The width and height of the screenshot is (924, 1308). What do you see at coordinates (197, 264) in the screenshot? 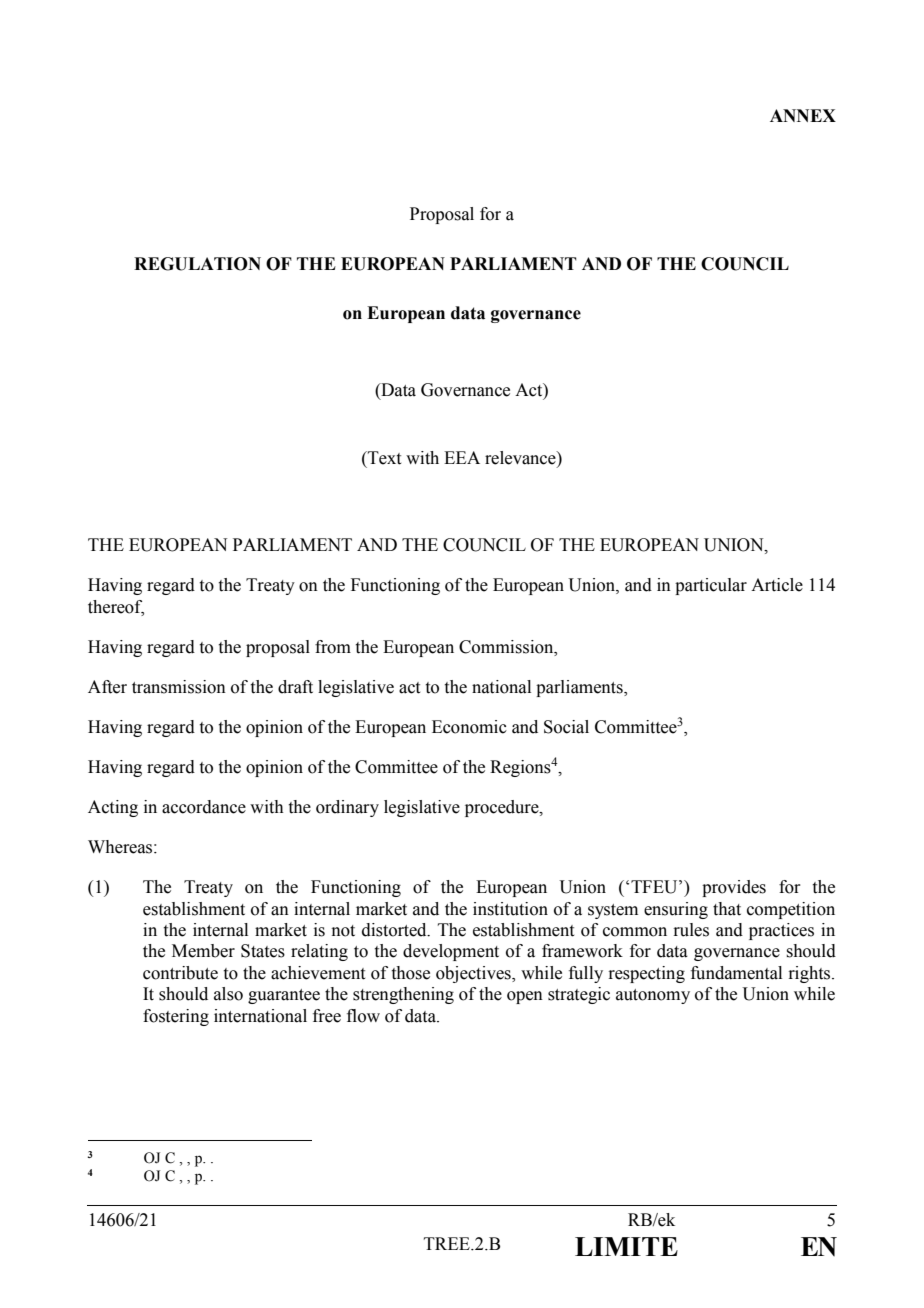
I see `REGULATION` at bounding box center [197, 264].
